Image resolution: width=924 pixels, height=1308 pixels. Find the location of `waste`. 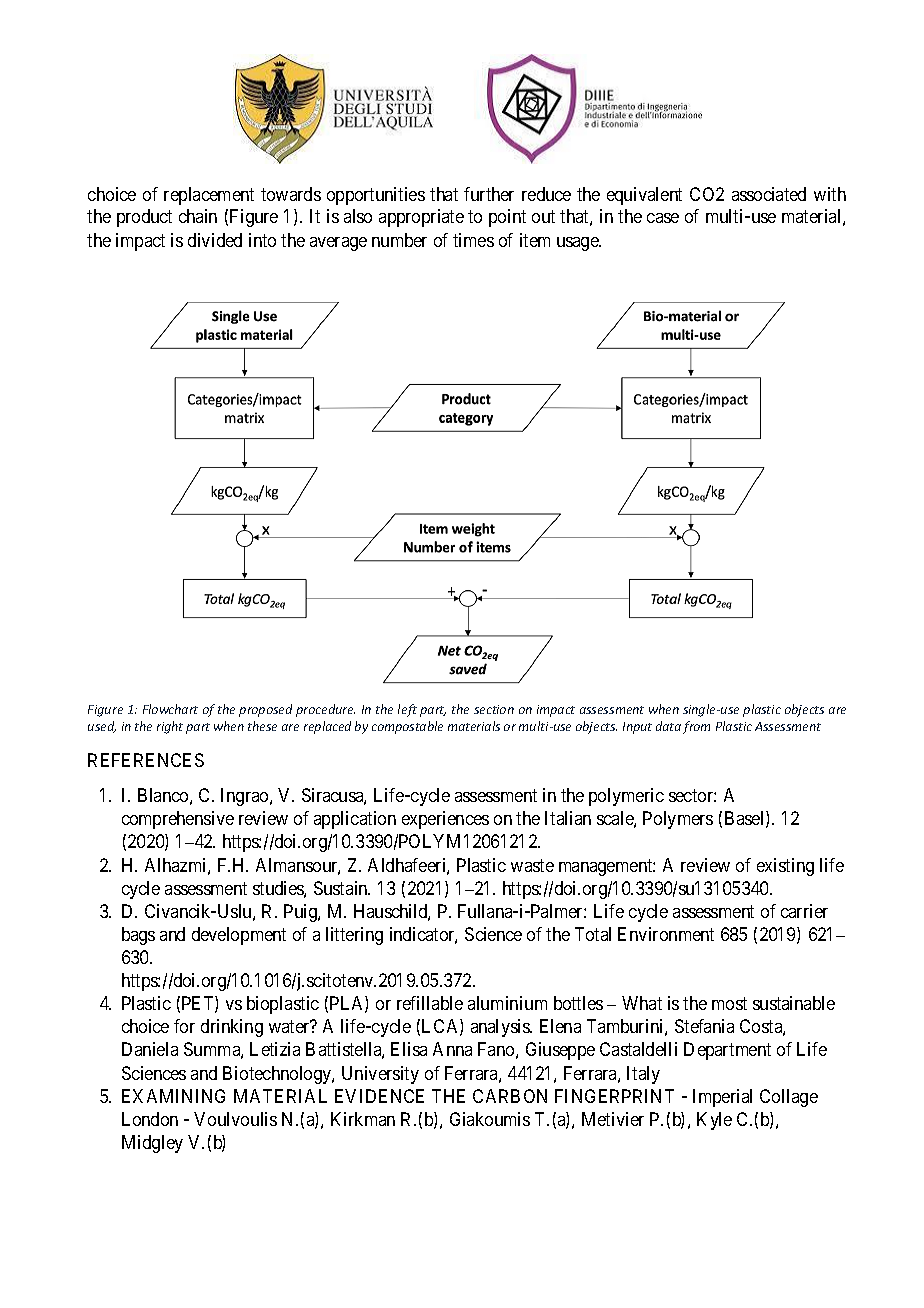

waste is located at coordinates (532, 865).
